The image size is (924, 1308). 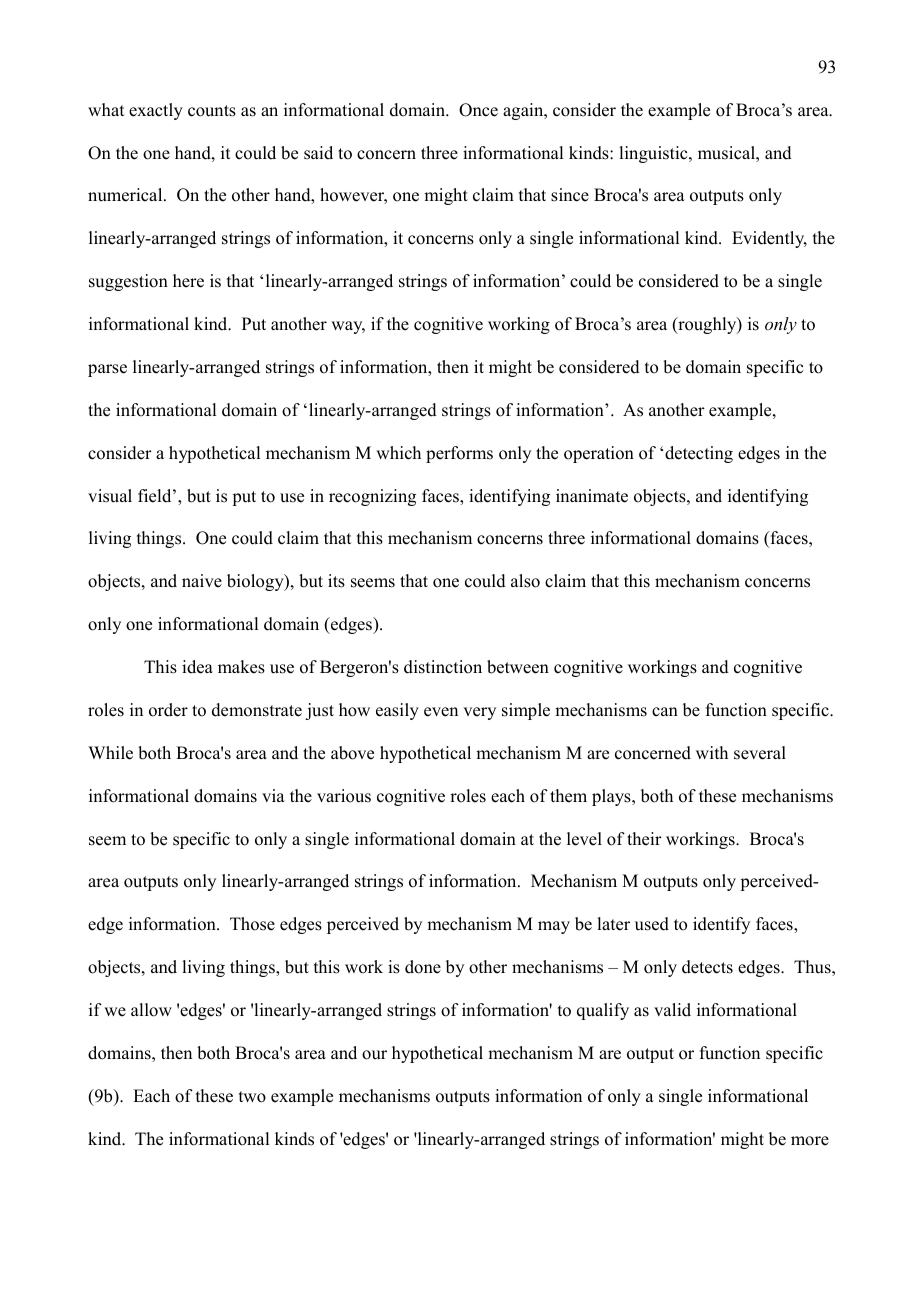 I want to click on distinction, so click(x=443, y=667).
